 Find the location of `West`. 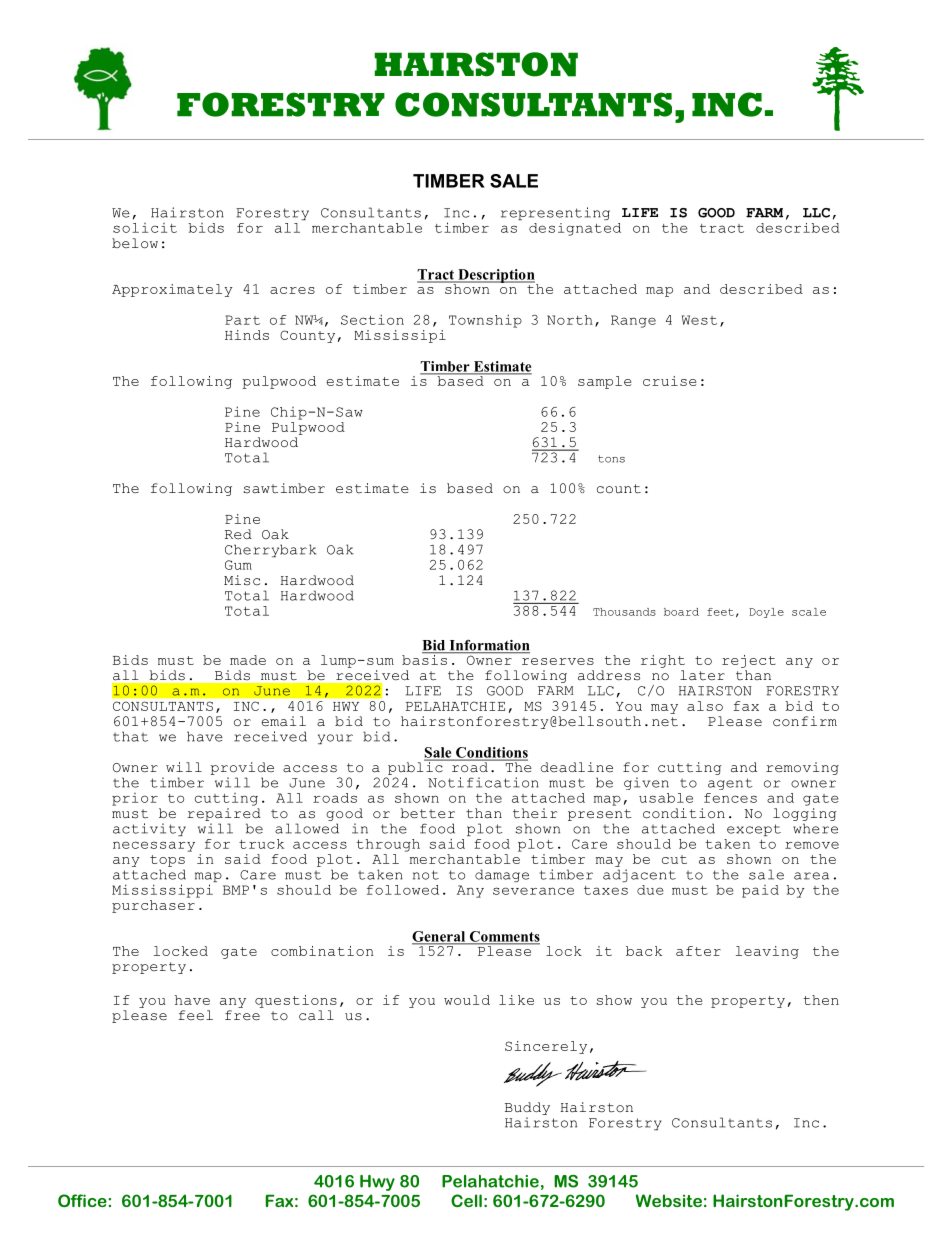

West is located at coordinates (699, 320).
